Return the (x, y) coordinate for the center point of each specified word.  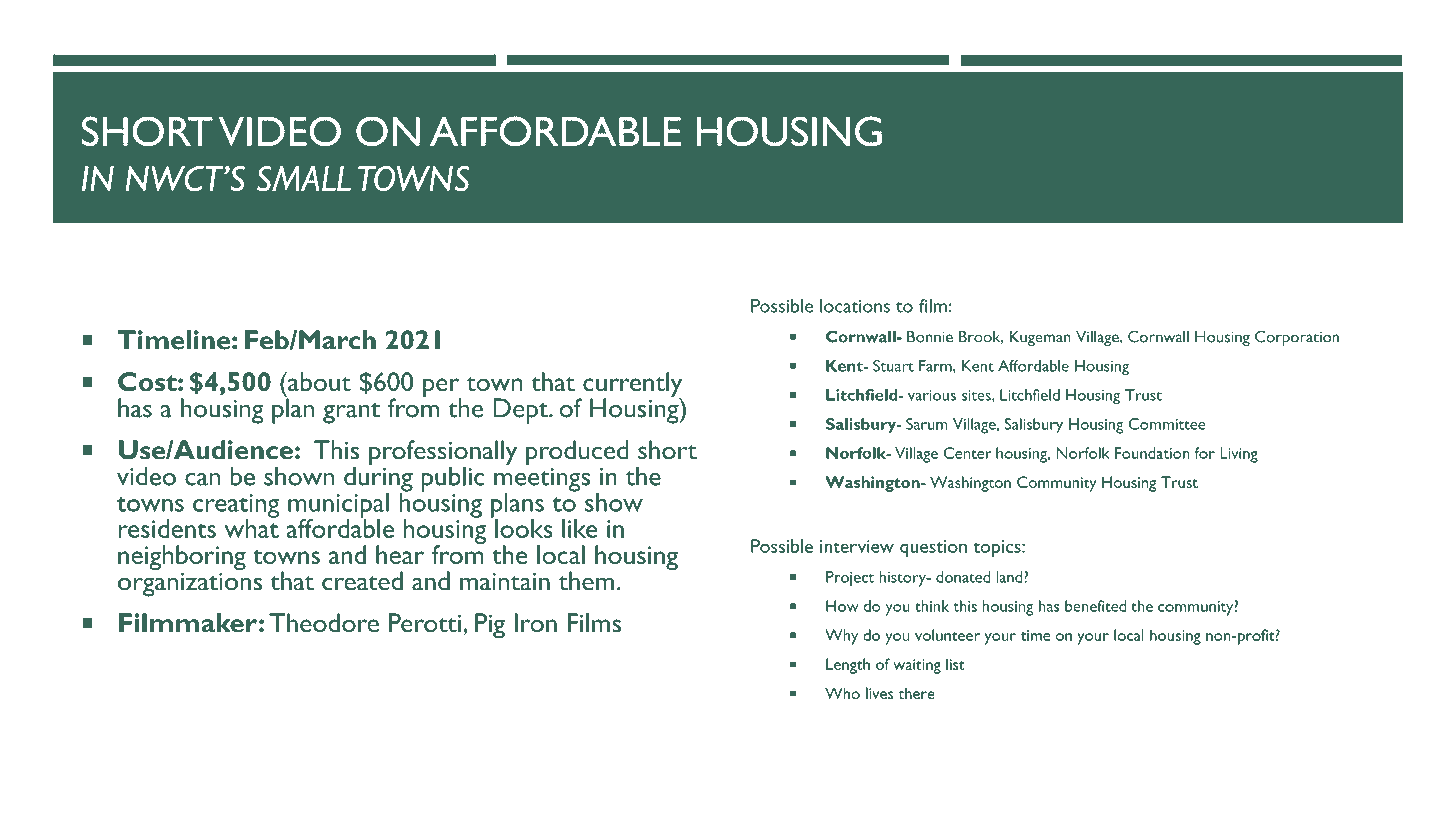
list (955, 664)
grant (351, 413)
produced (577, 453)
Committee (1167, 424)
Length (848, 666)
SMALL (304, 178)
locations (855, 306)
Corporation (1297, 338)
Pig (490, 625)
